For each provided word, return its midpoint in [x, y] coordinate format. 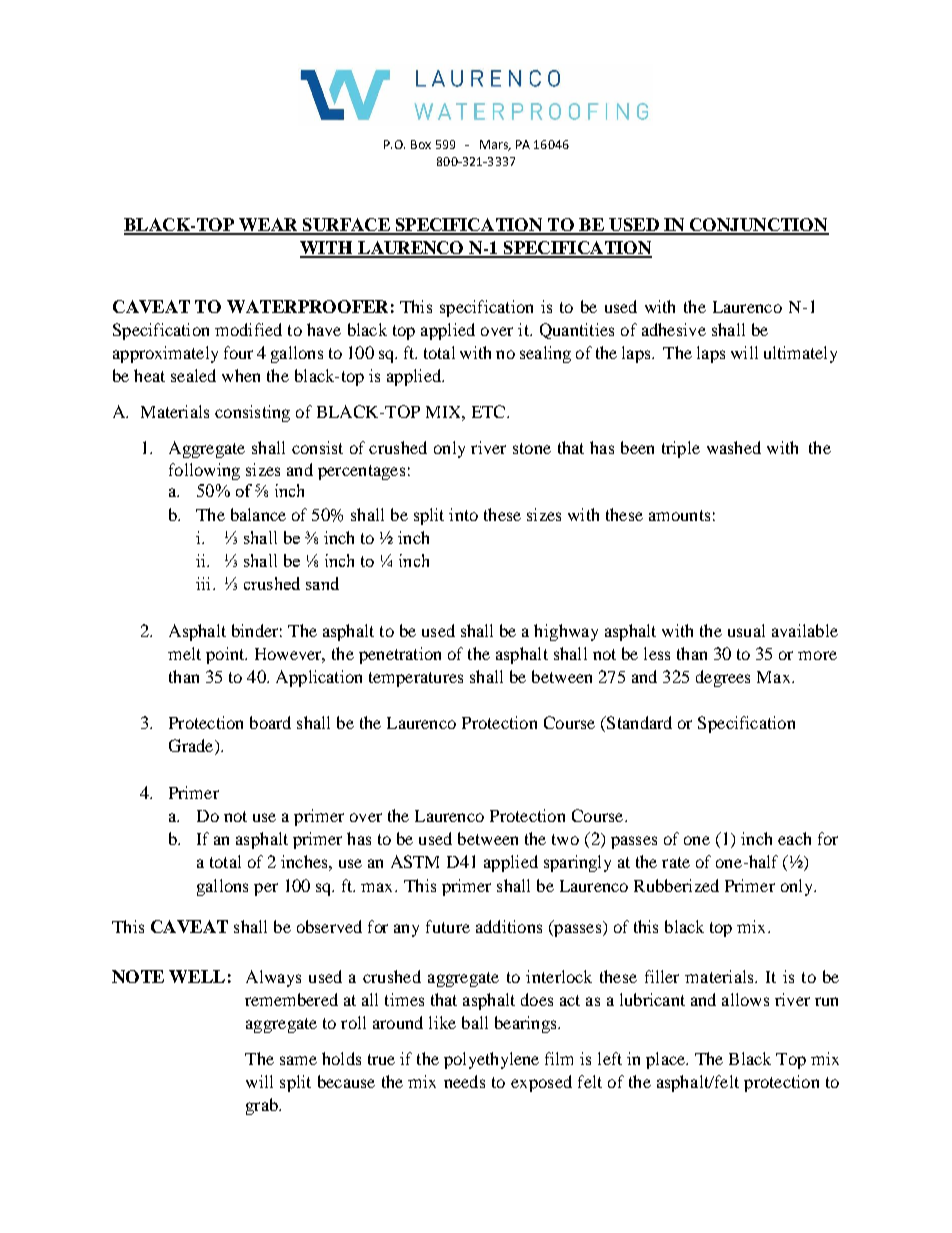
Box [421, 144]
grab [263, 1106]
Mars [495, 145]
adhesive [674, 329]
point [226, 655]
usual [746, 630]
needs [464, 1081]
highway [566, 632]
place [667, 1060]
